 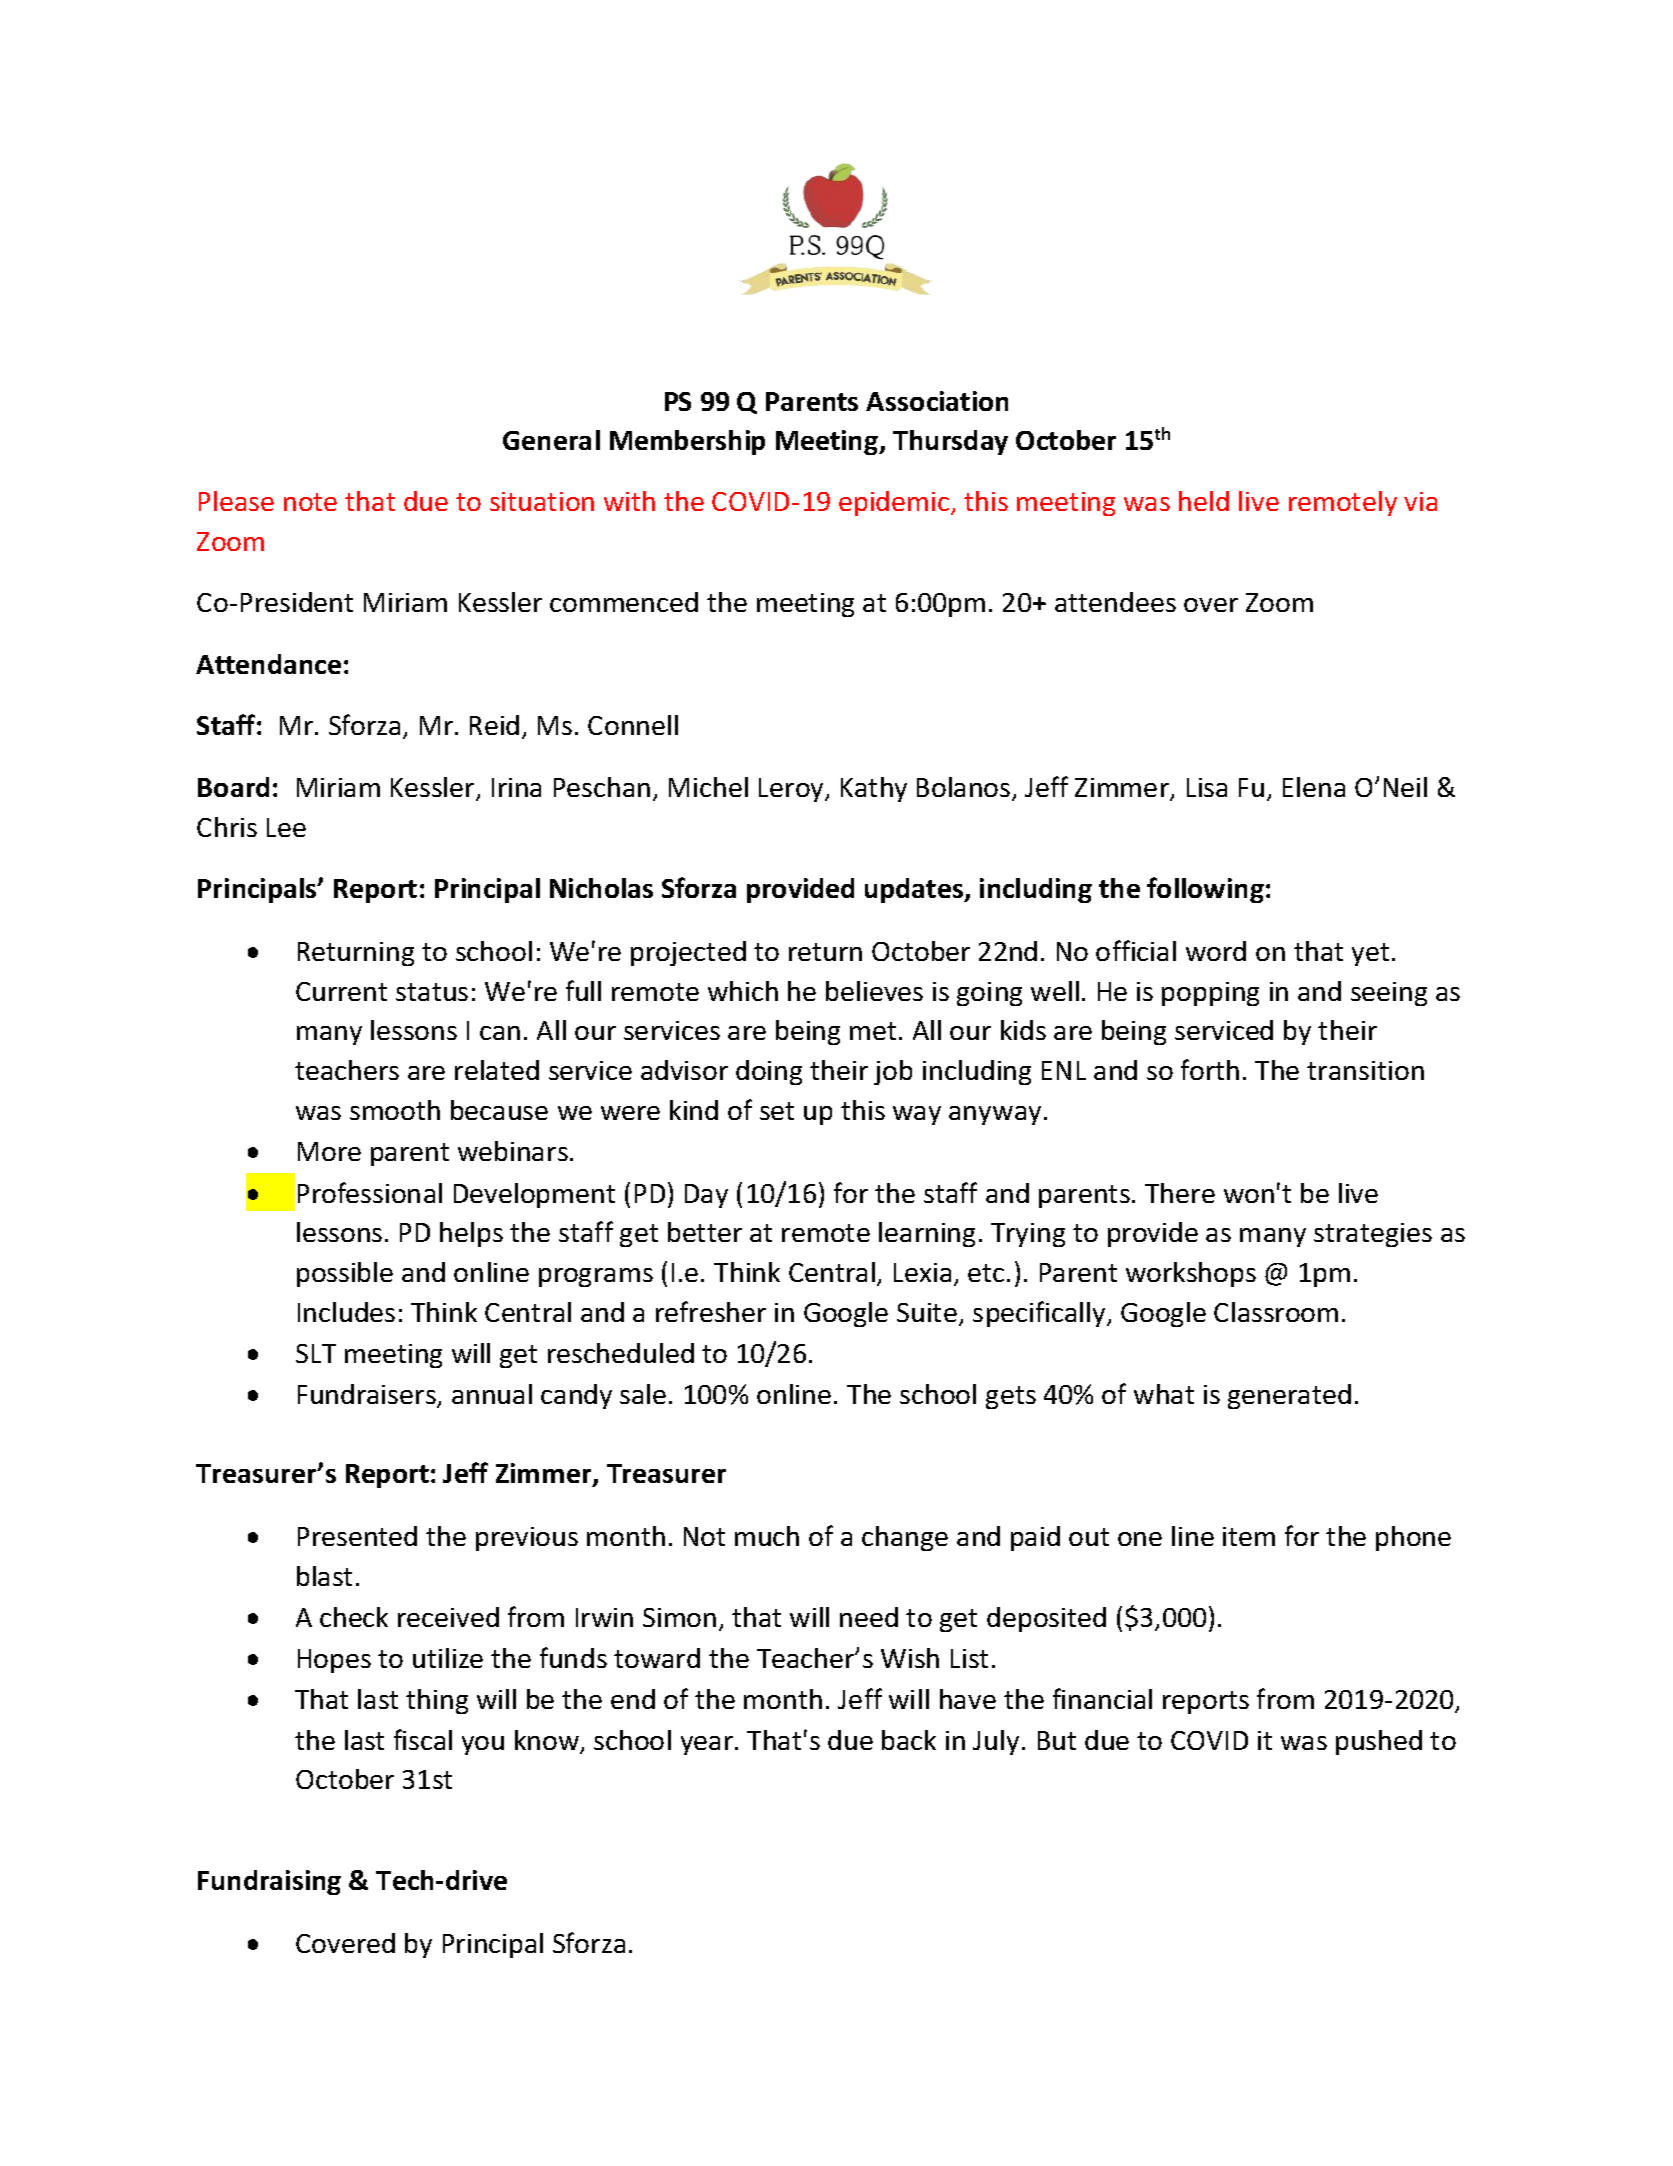 I want to click on held, so click(x=1204, y=501).
